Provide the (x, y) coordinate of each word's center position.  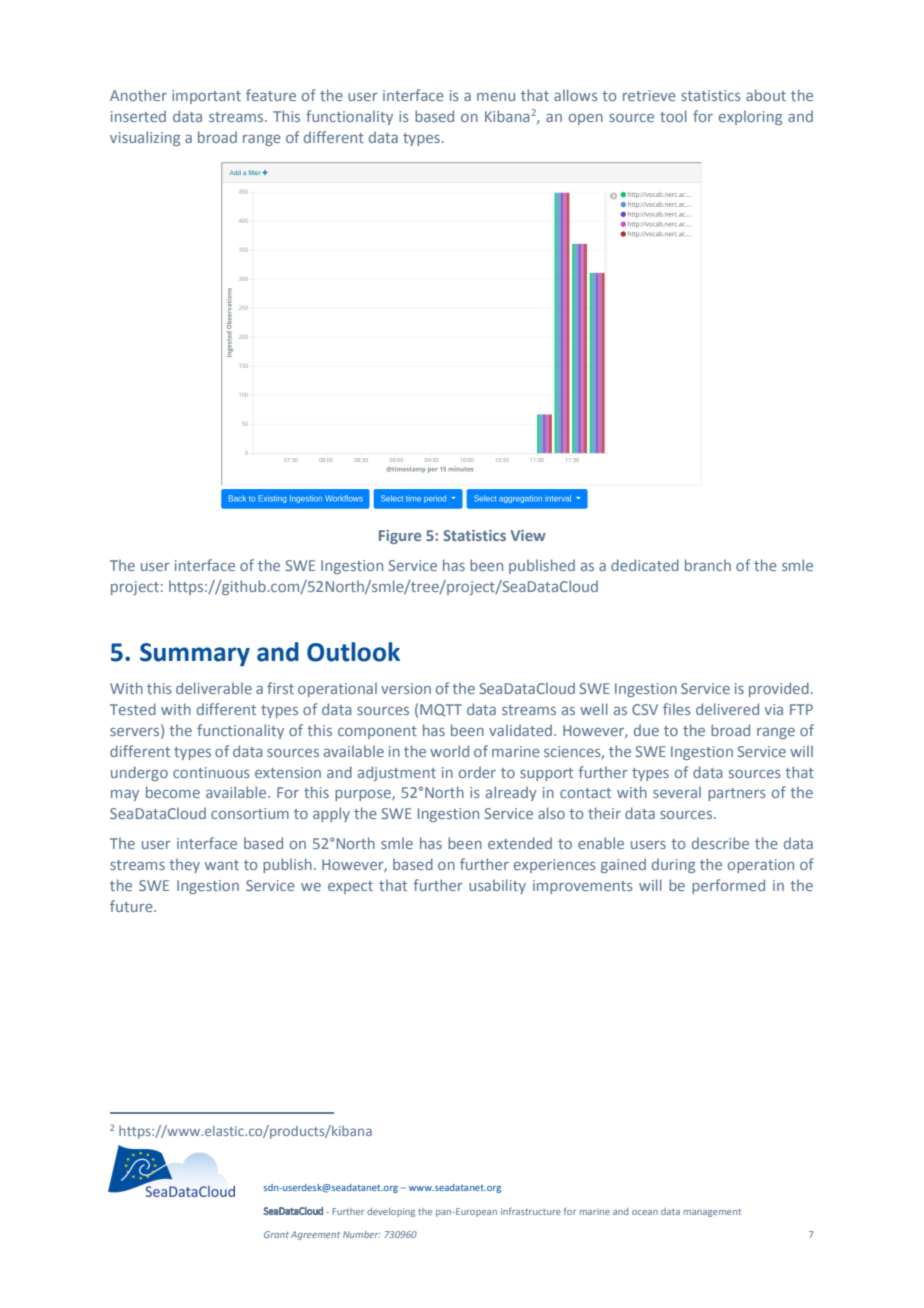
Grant (276, 1234)
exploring (750, 117)
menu (496, 97)
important (206, 97)
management (712, 1213)
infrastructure (531, 1211)
